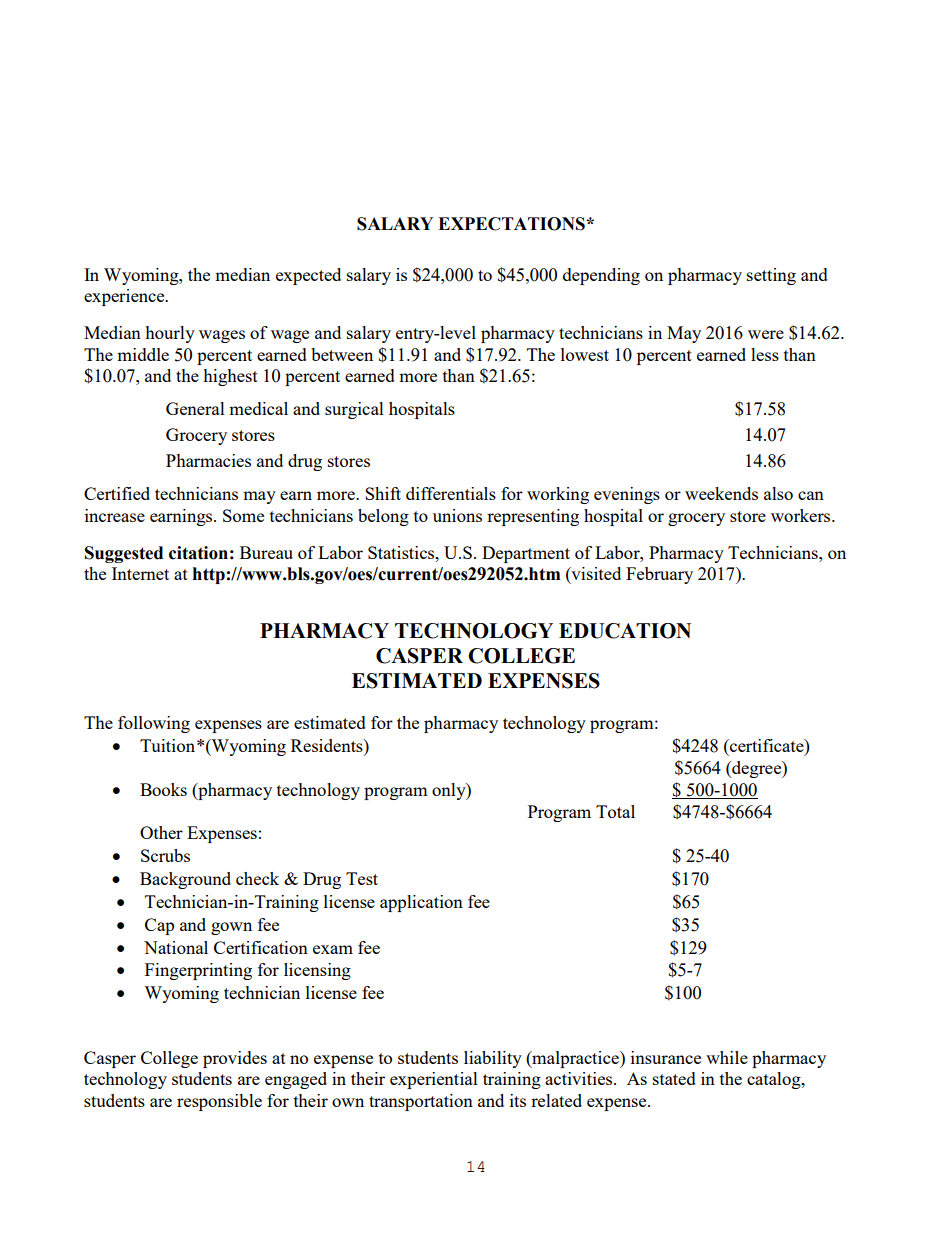 Image resolution: width=952 pixels, height=1233 pixels. Describe the element at coordinates (721, 493) in the page. I see `weekends` at that location.
